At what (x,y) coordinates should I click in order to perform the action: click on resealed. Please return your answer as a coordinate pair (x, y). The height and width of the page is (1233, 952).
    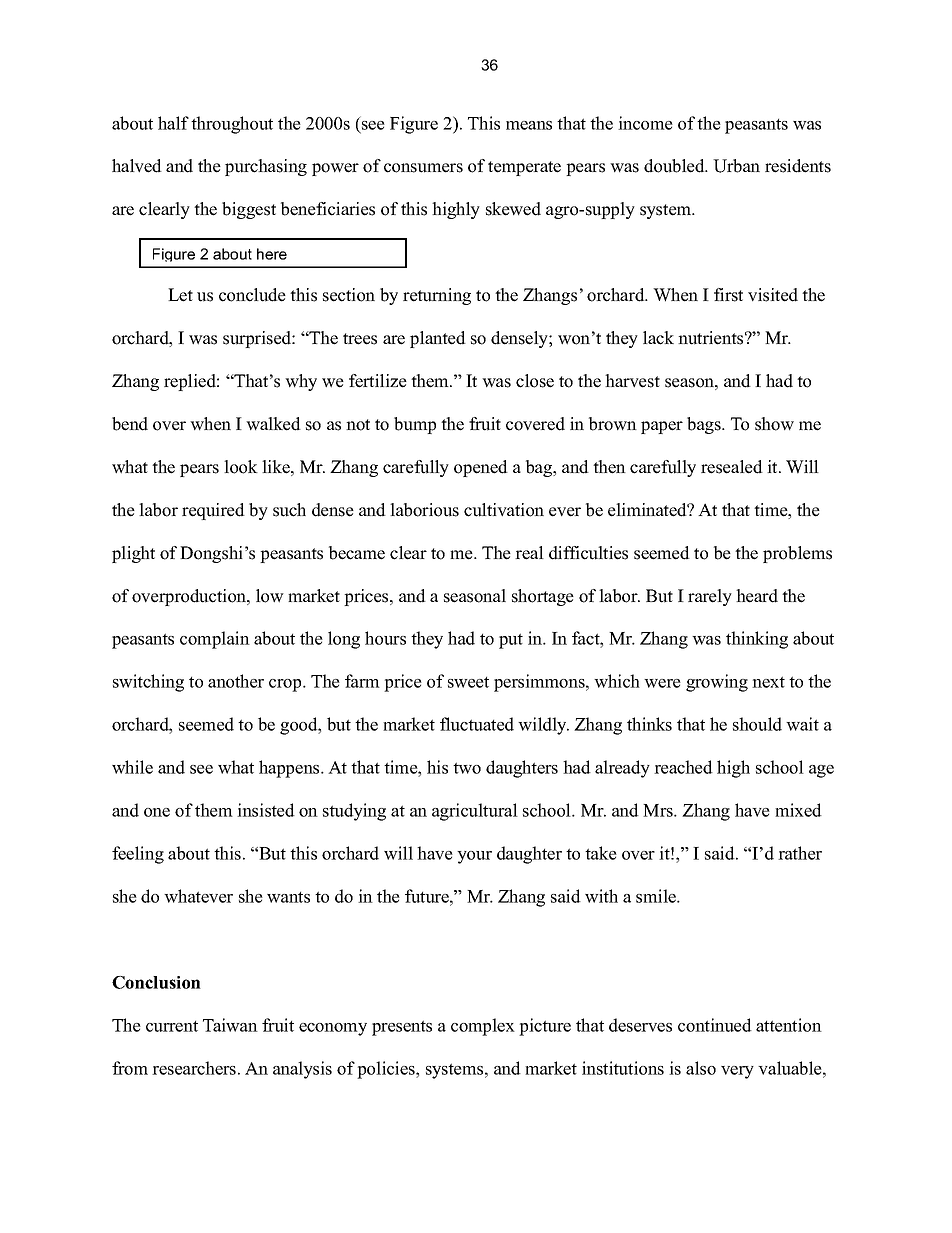
    Looking at the image, I should click on (732, 467).
